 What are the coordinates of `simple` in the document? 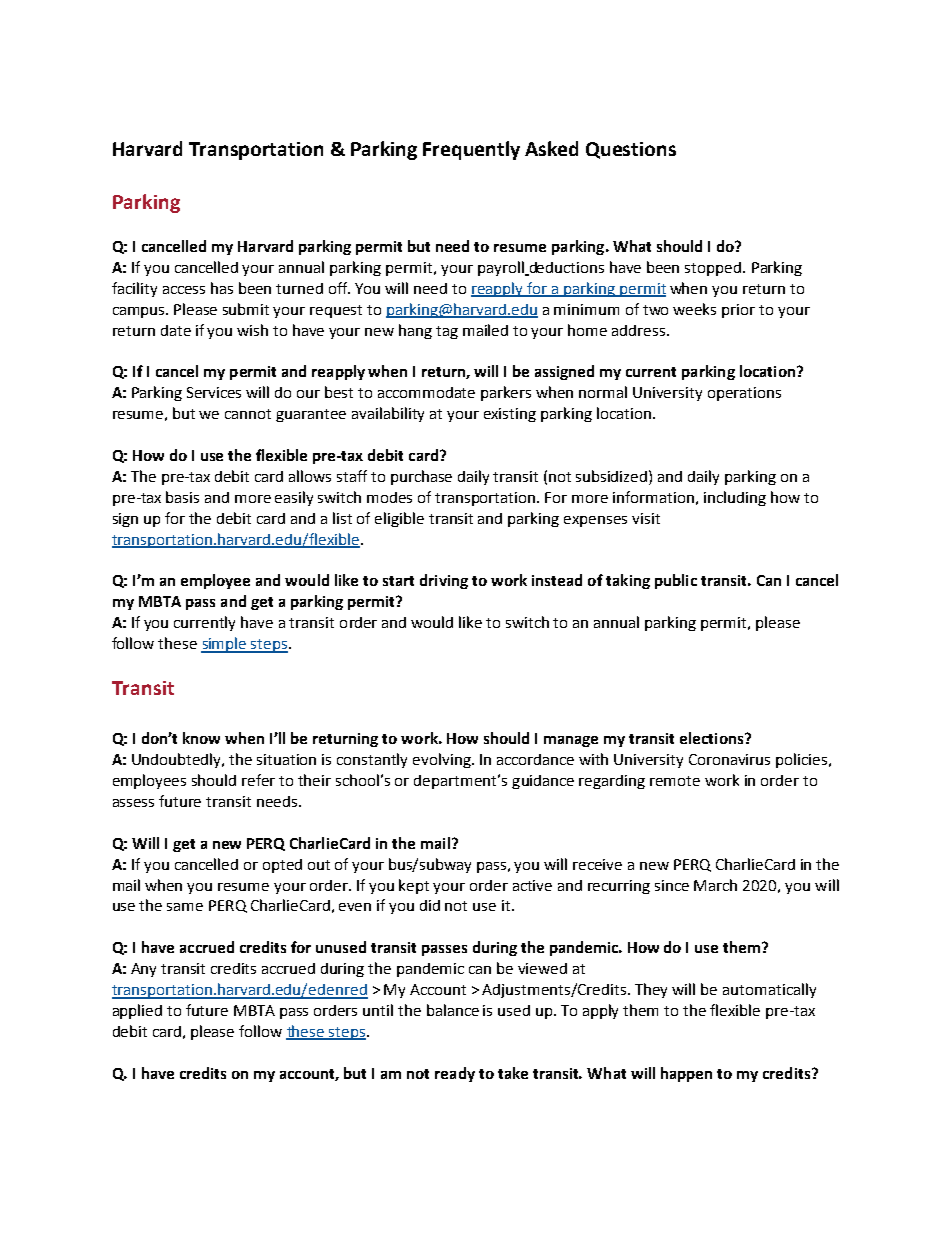 It's located at (225, 645).
